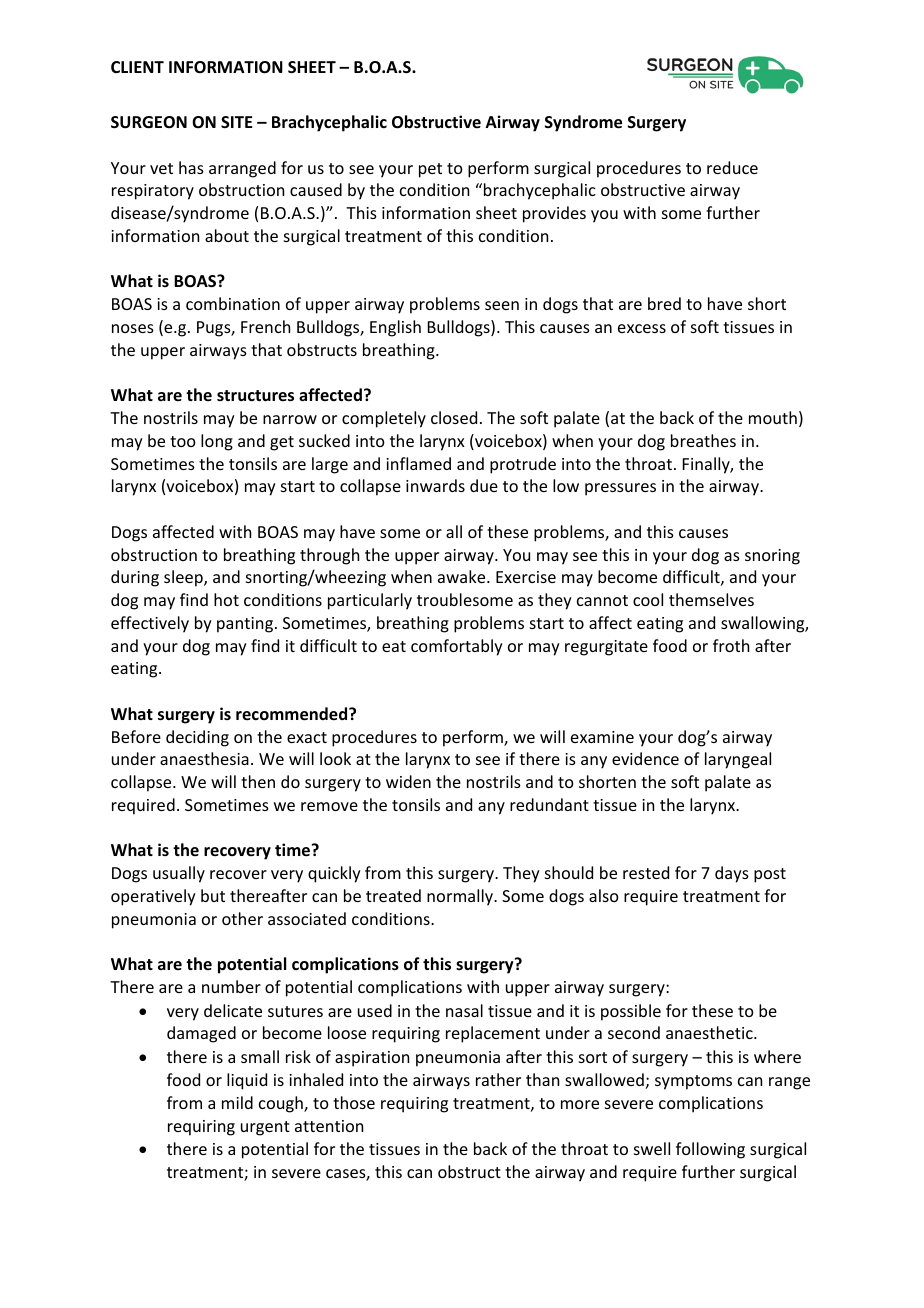  Describe the element at coordinates (463, 576) in the page. I see `awake` at that location.
